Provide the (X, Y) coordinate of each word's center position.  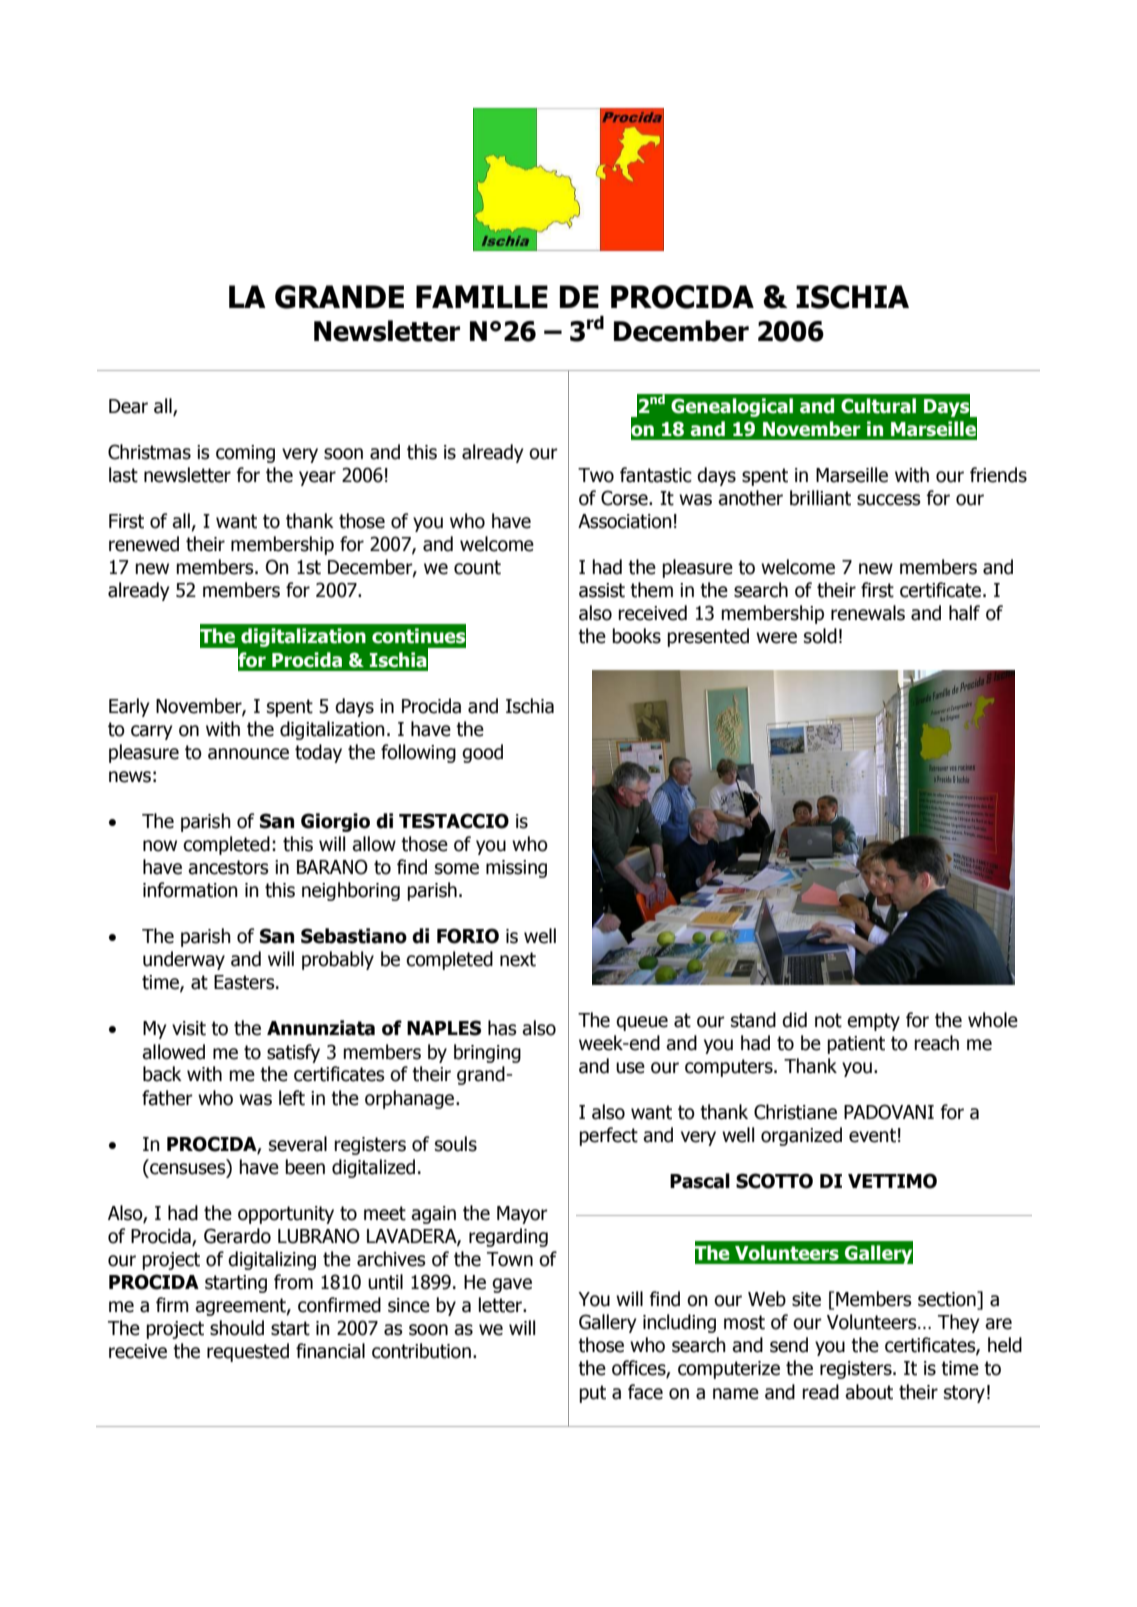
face (645, 1392)
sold (820, 636)
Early (129, 707)
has (502, 1028)
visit (189, 1028)
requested (248, 1352)
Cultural (878, 406)
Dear (128, 406)
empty (873, 1022)
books (636, 636)
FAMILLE (482, 296)
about (869, 1392)
